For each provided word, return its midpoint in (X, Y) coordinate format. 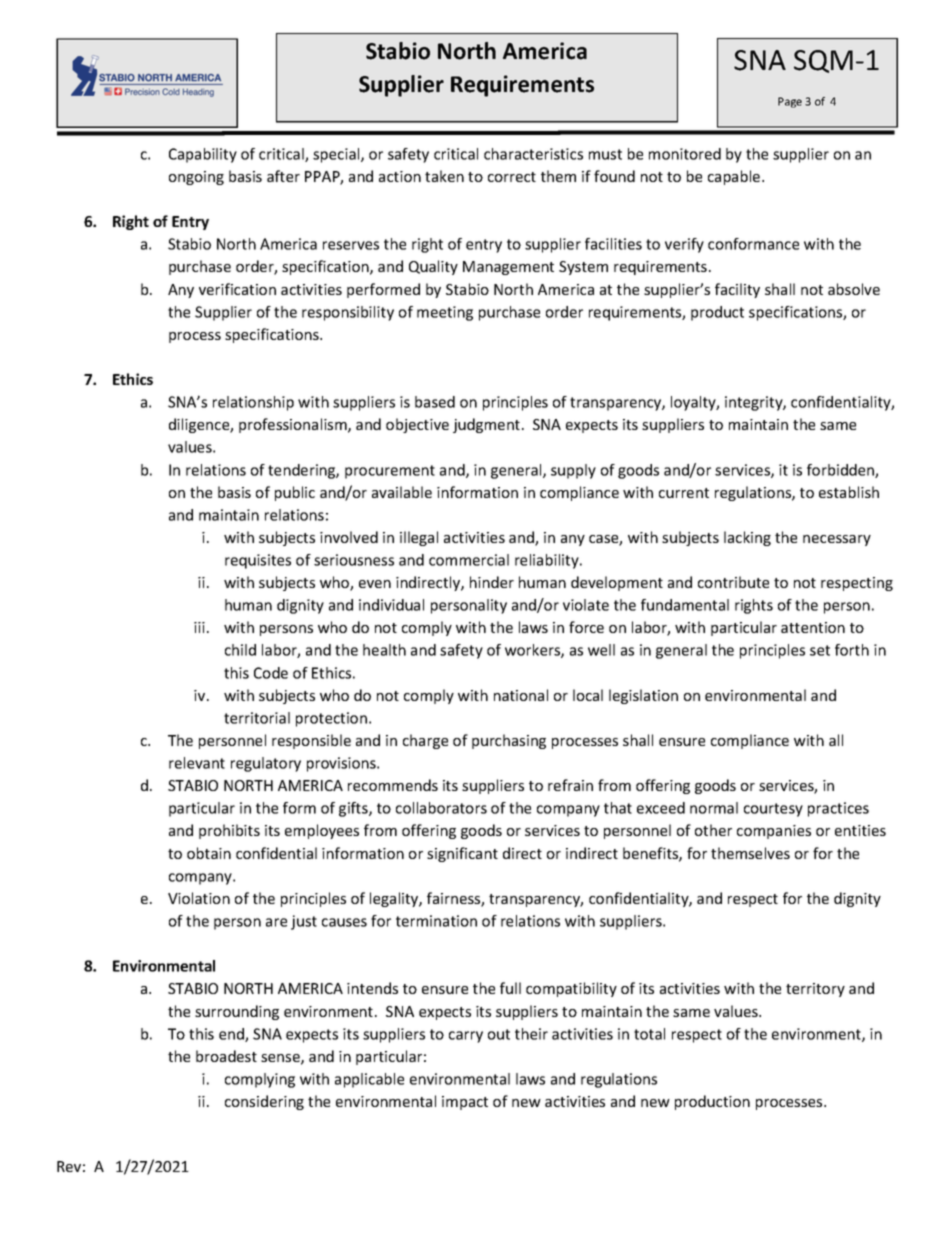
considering (264, 1102)
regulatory (266, 764)
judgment (488, 425)
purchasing (509, 741)
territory (815, 990)
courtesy (773, 810)
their (531, 1034)
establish (849, 492)
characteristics (533, 154)
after (283, 176)
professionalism (294, 425)
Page (790, 102)
